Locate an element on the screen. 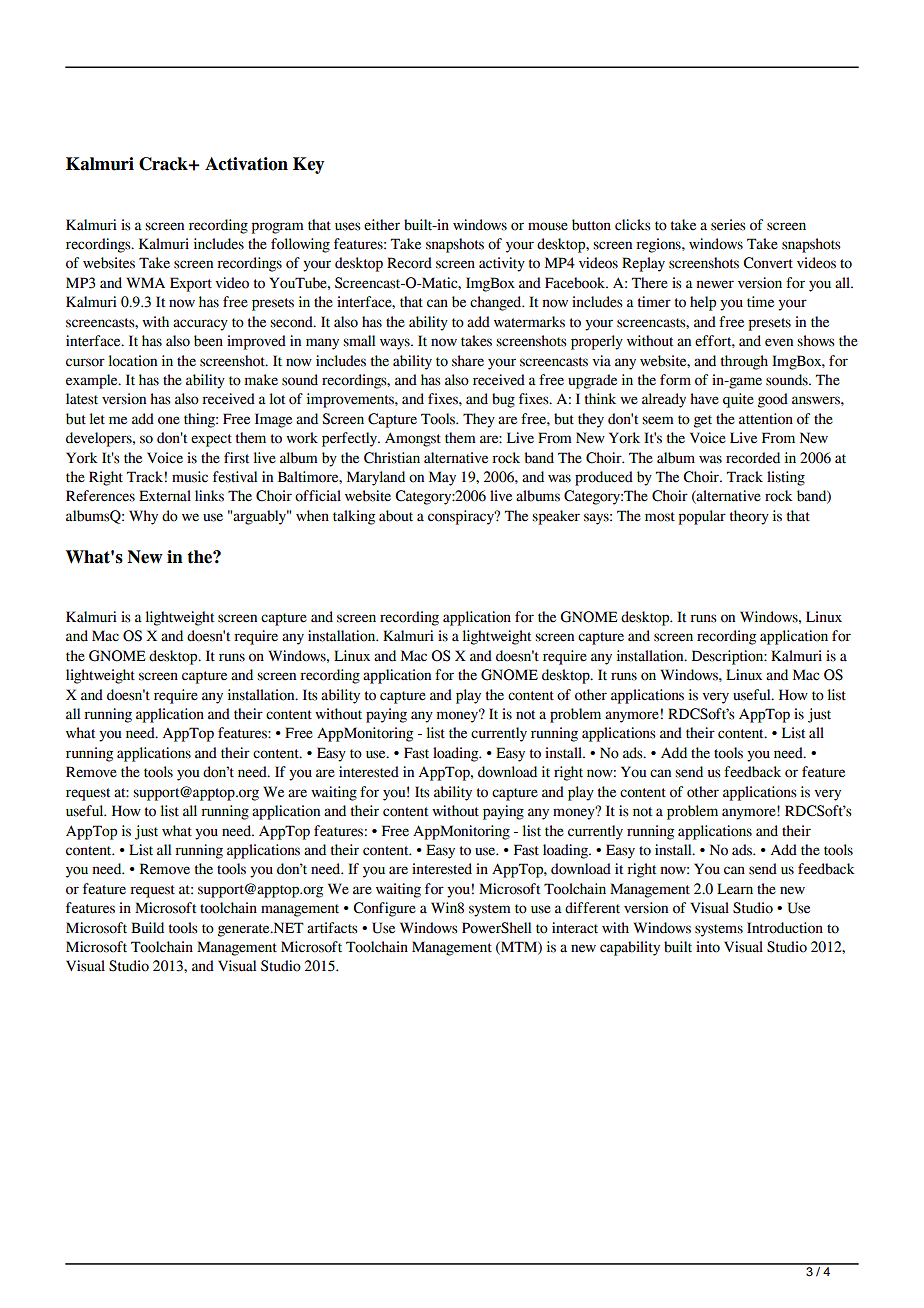  accuracy is located at coordinates (200, 325).
